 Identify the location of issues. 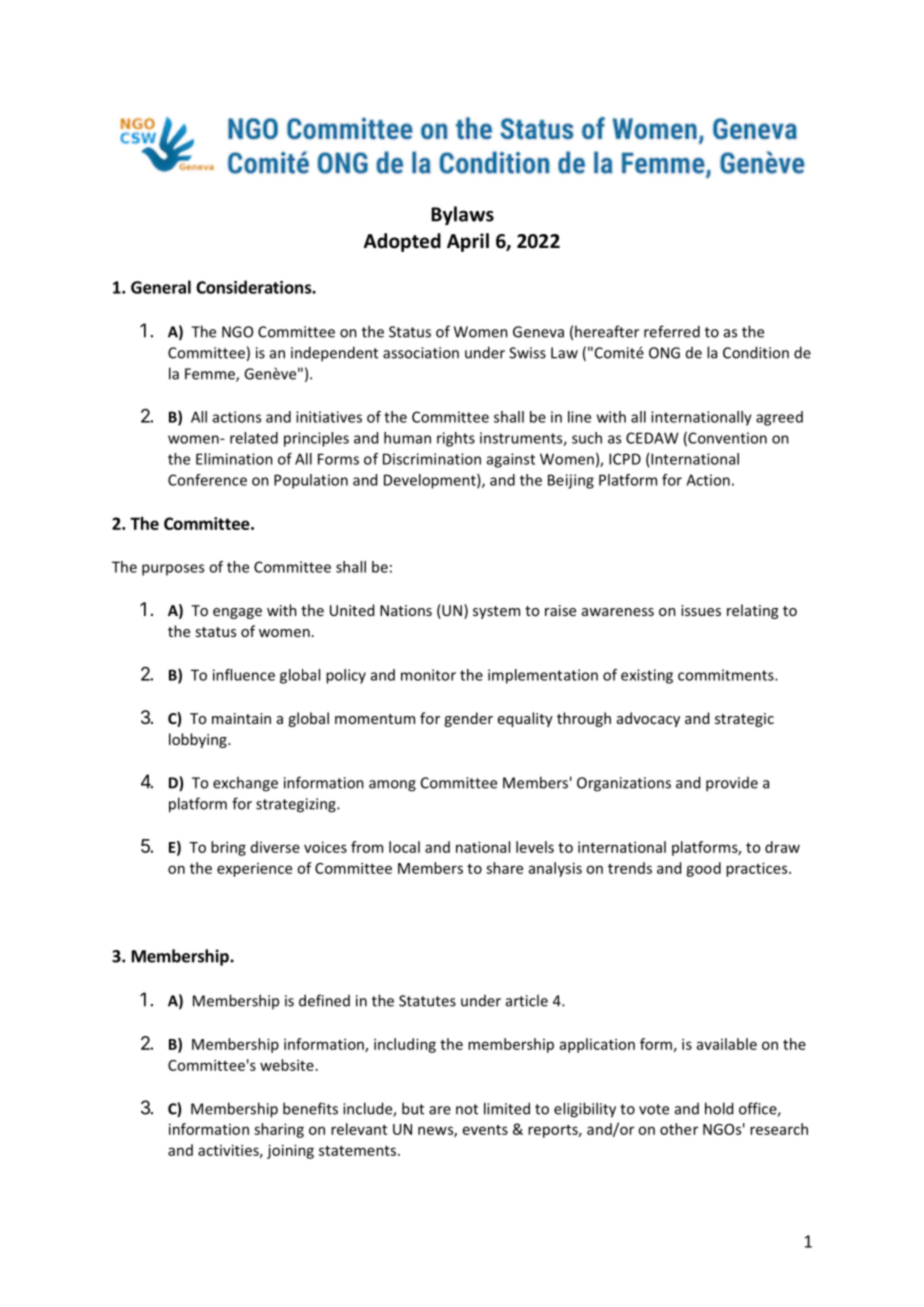
(701, 610).
